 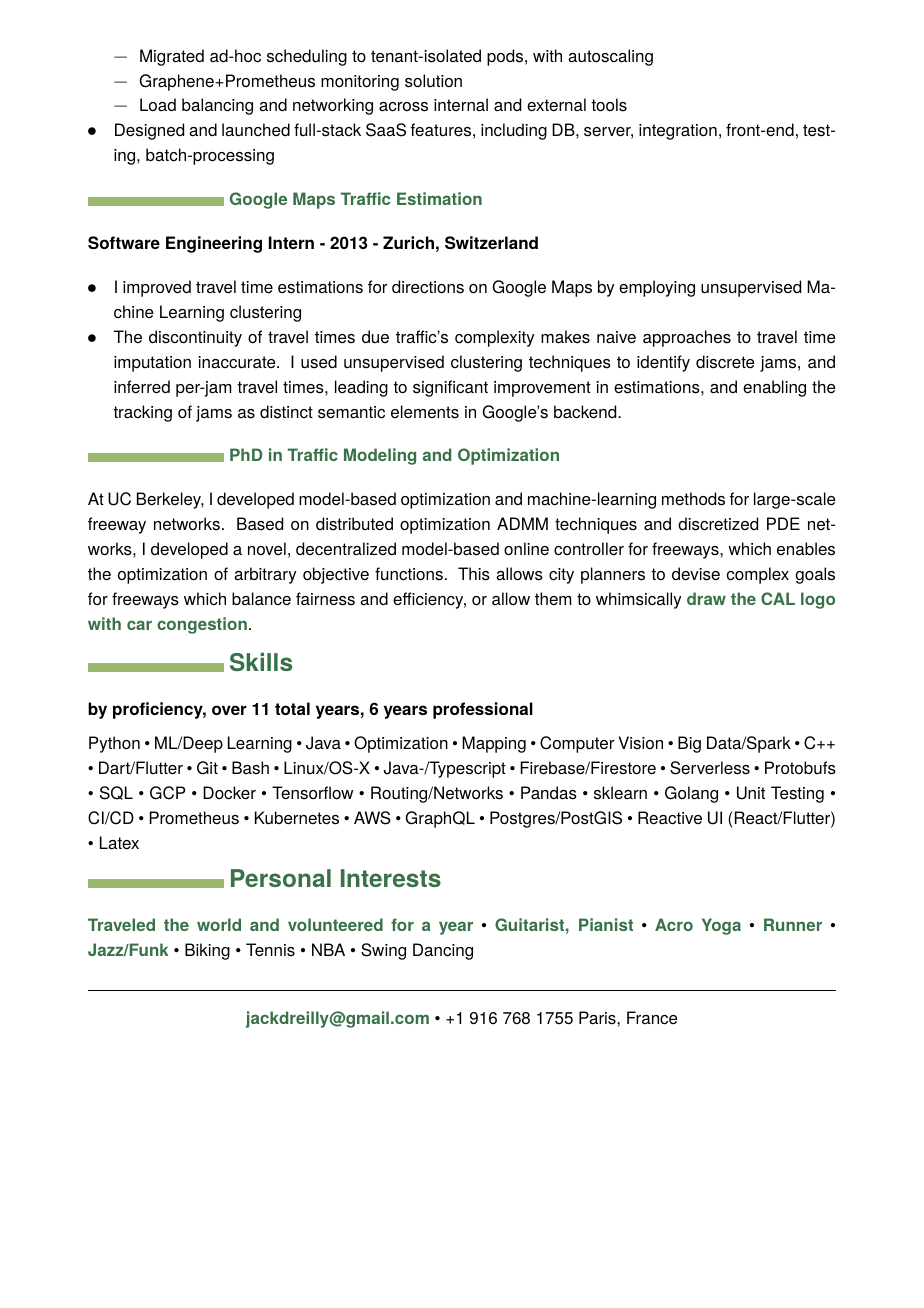 I want to click on significant, so click(x=450, y=388).
